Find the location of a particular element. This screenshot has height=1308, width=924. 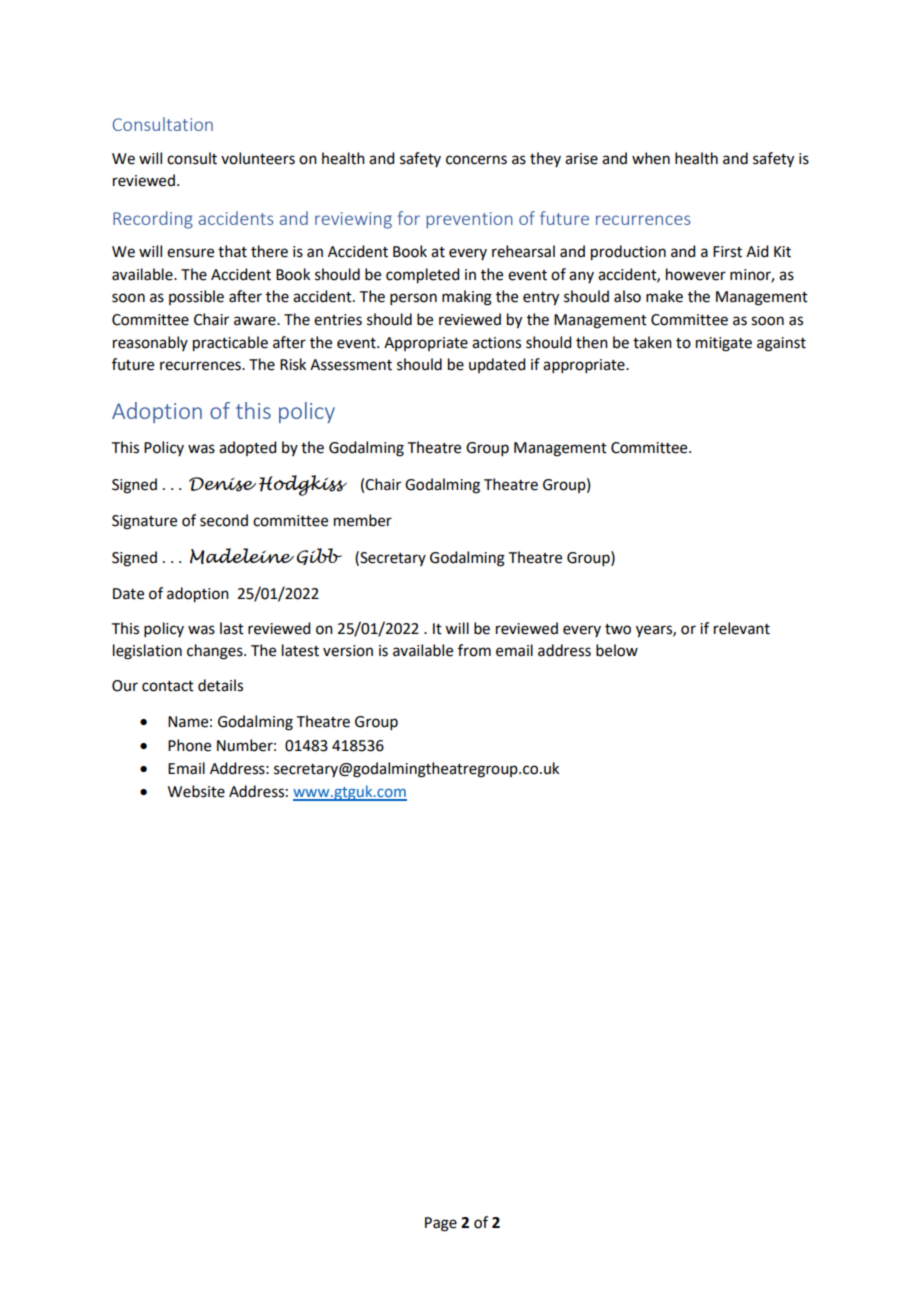

mitigate is located at coordinates (724, 344).
